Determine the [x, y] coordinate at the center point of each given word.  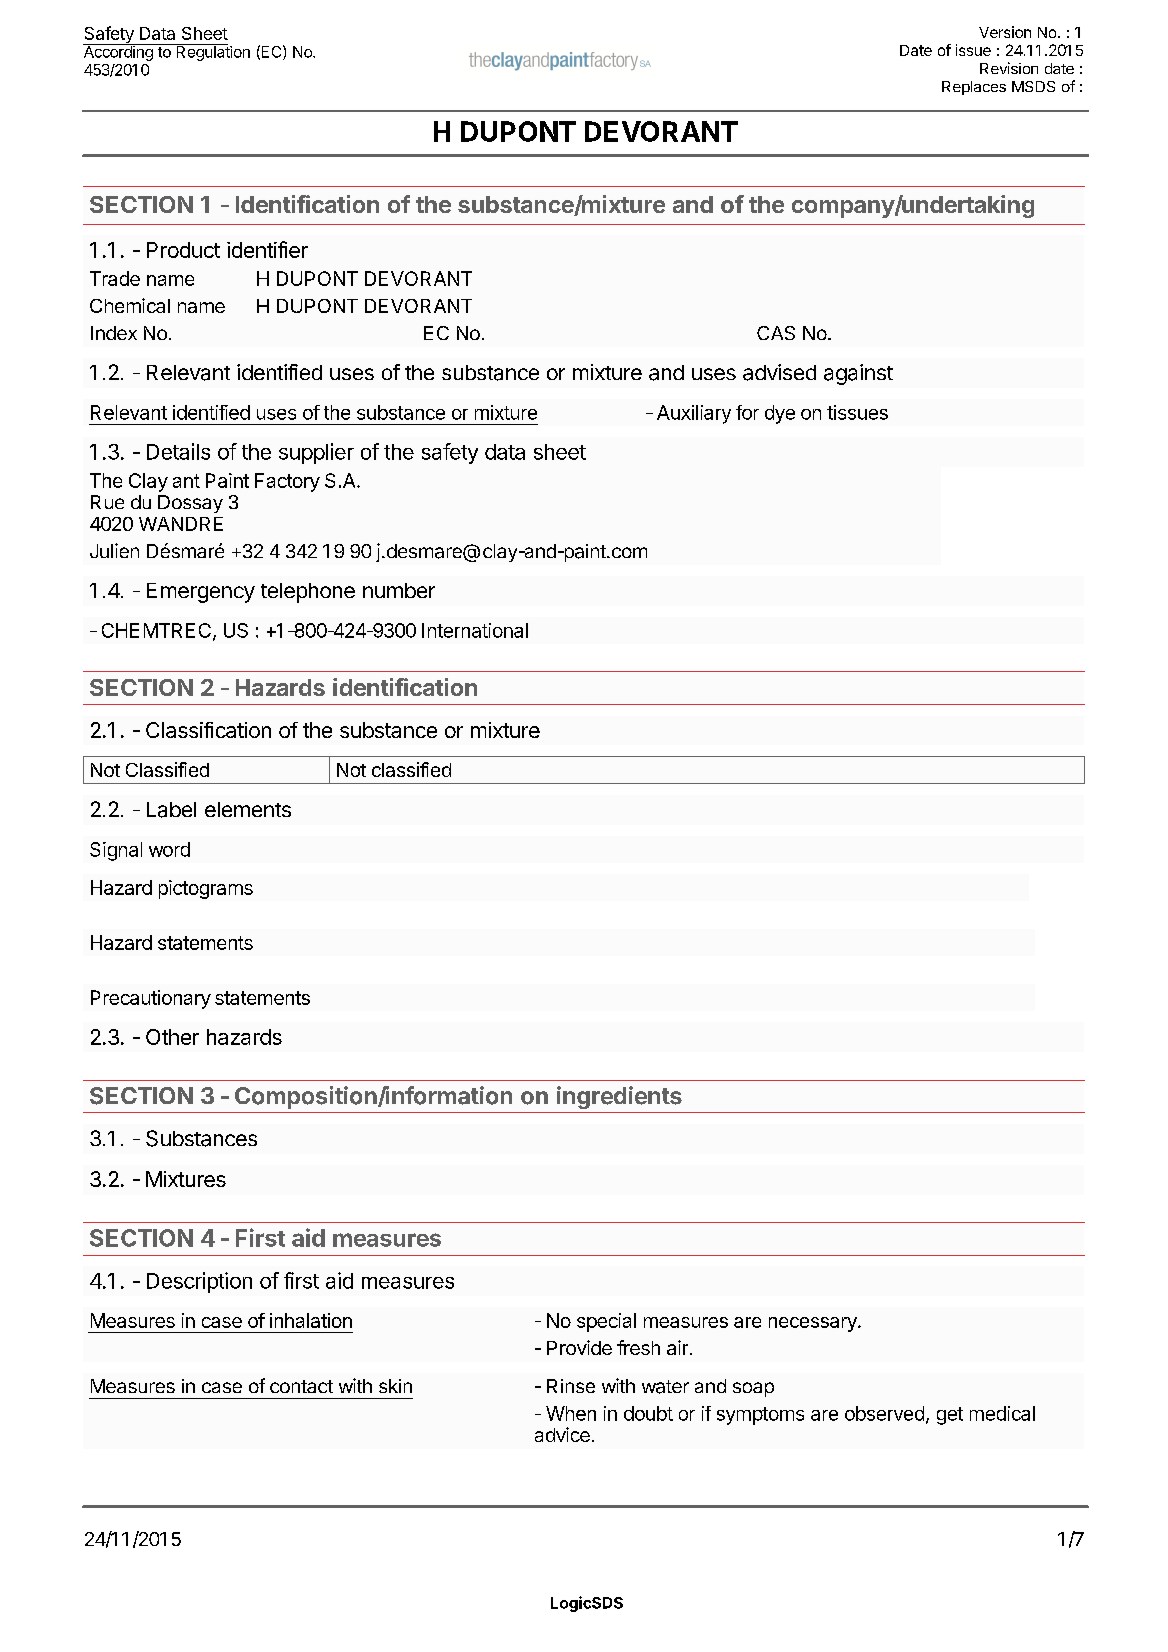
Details [178, 451]
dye [780, 414]
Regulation [212, 52]
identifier [267, 249]
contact [301, 1386]
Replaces [974, 88]
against [858, 374]
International [475, 630]
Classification [208, 730]
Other [172, 1037]
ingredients [619, 1097]
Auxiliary [694, 414]
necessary [814, 1324]
